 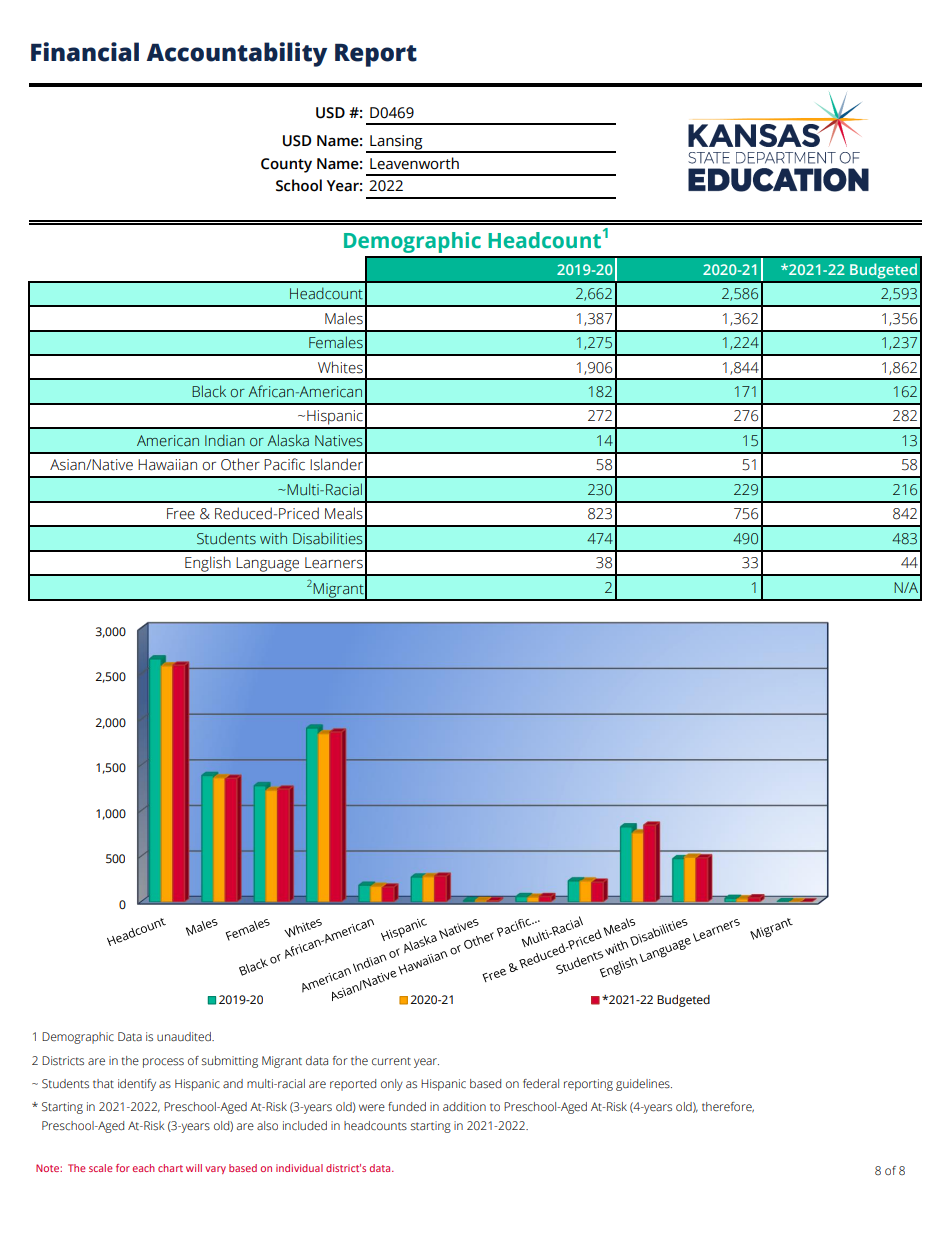 I want to click on Financial, so click(x=85, y=52).
